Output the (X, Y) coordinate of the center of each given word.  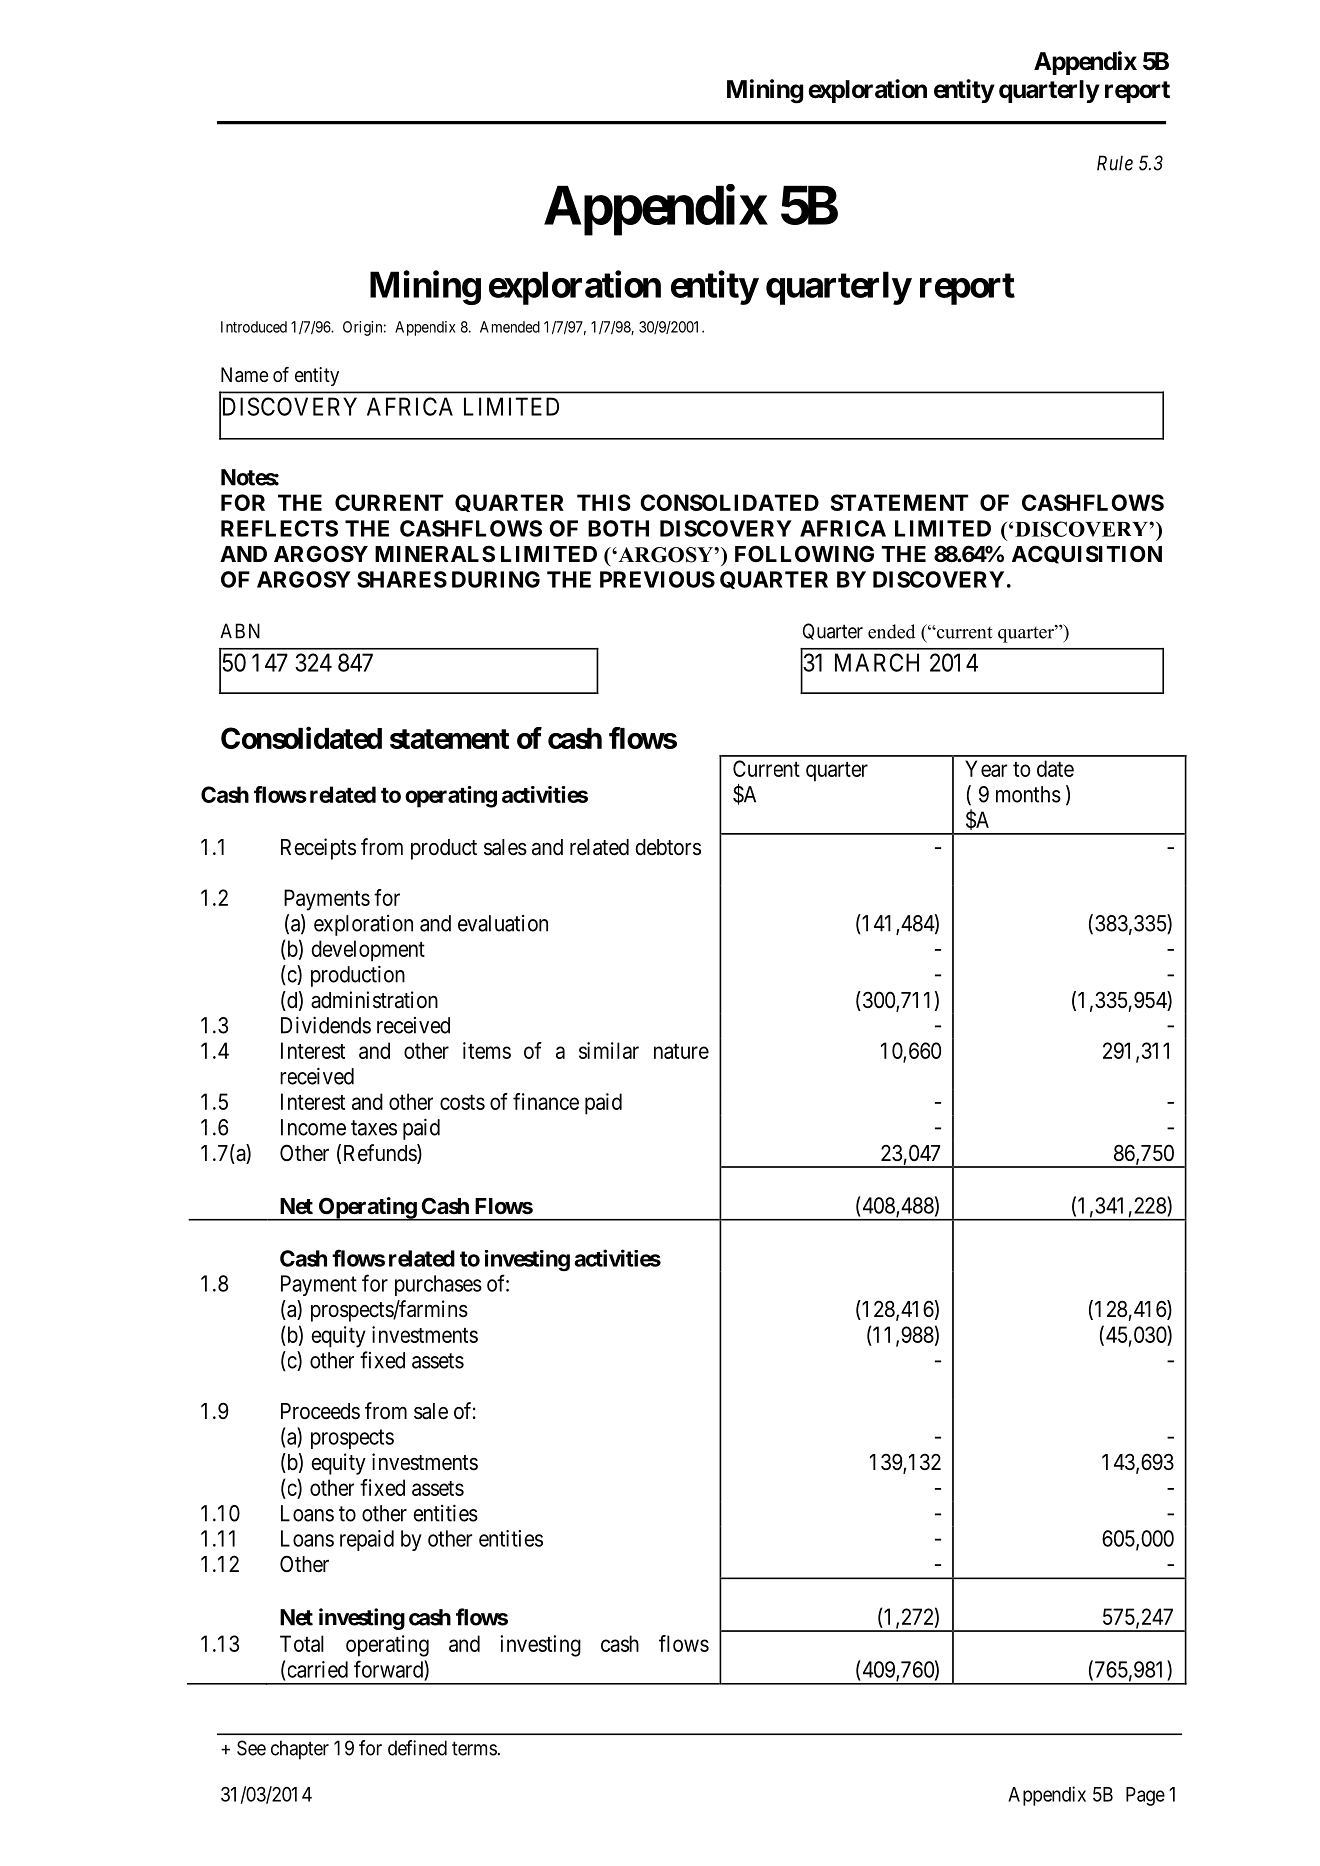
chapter (300, 1750)
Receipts (318, 849)
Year (986, 768)
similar (609, 1050)
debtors (668, 847)
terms (475, 1748)
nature (681, 1051)
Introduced (254, 327)
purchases (438, 1285)
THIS (604, 502)
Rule (1115, 163)
